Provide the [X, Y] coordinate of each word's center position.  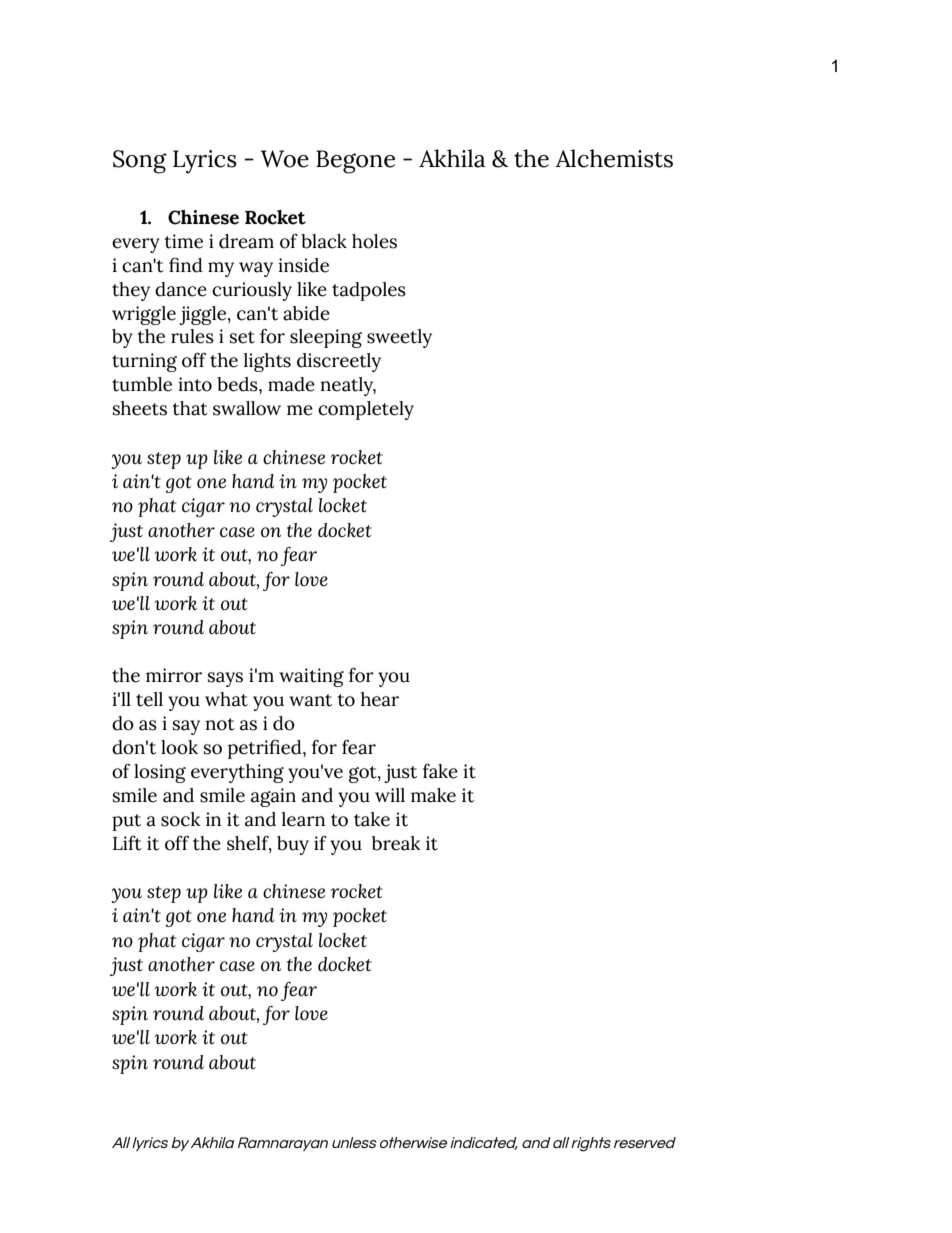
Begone [355, 162]
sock [181, 819]
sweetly [399, 338]
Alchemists [614, 158]
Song [140, 162]
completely [366, 410]
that [190, 408]
